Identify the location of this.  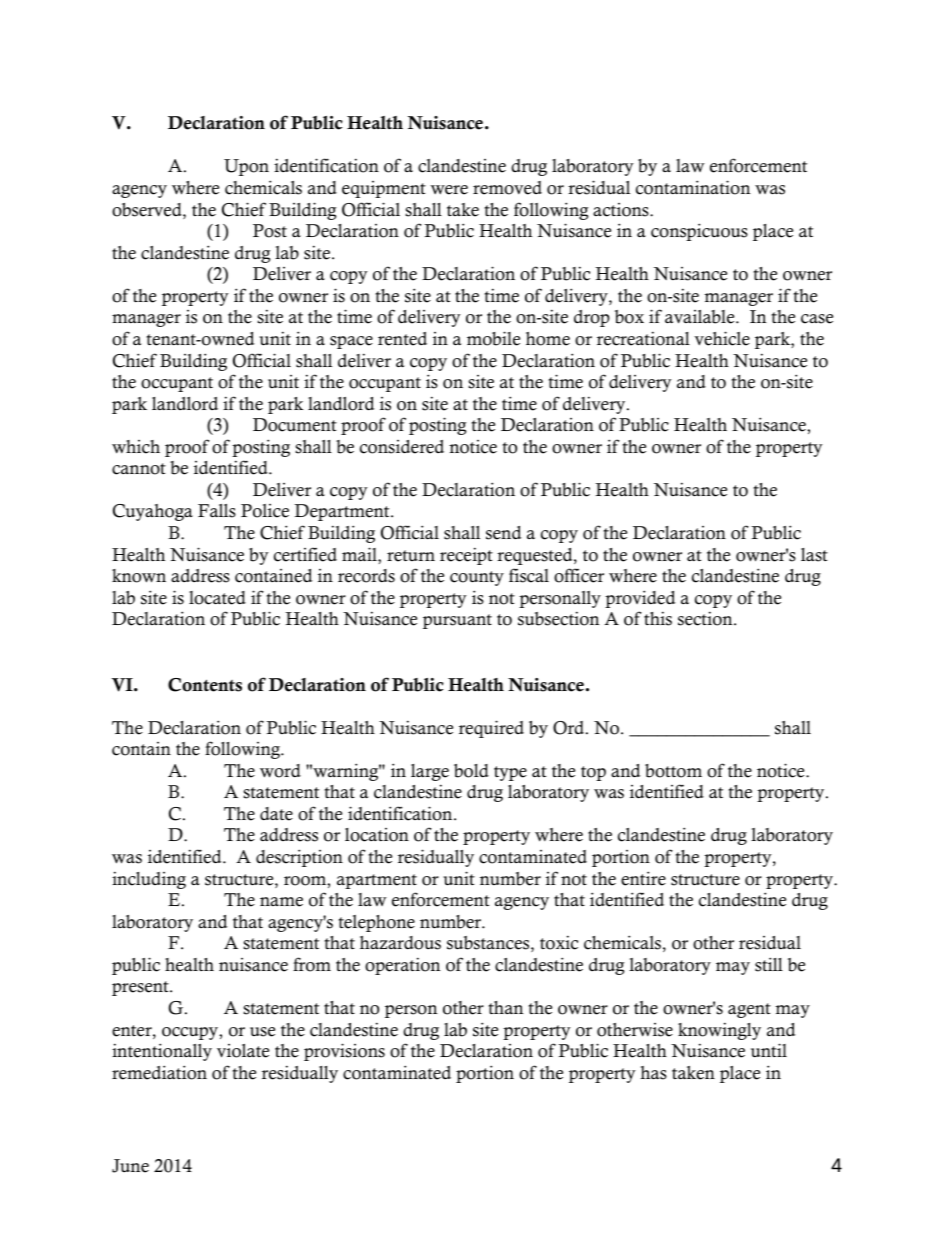
(658, 618).
